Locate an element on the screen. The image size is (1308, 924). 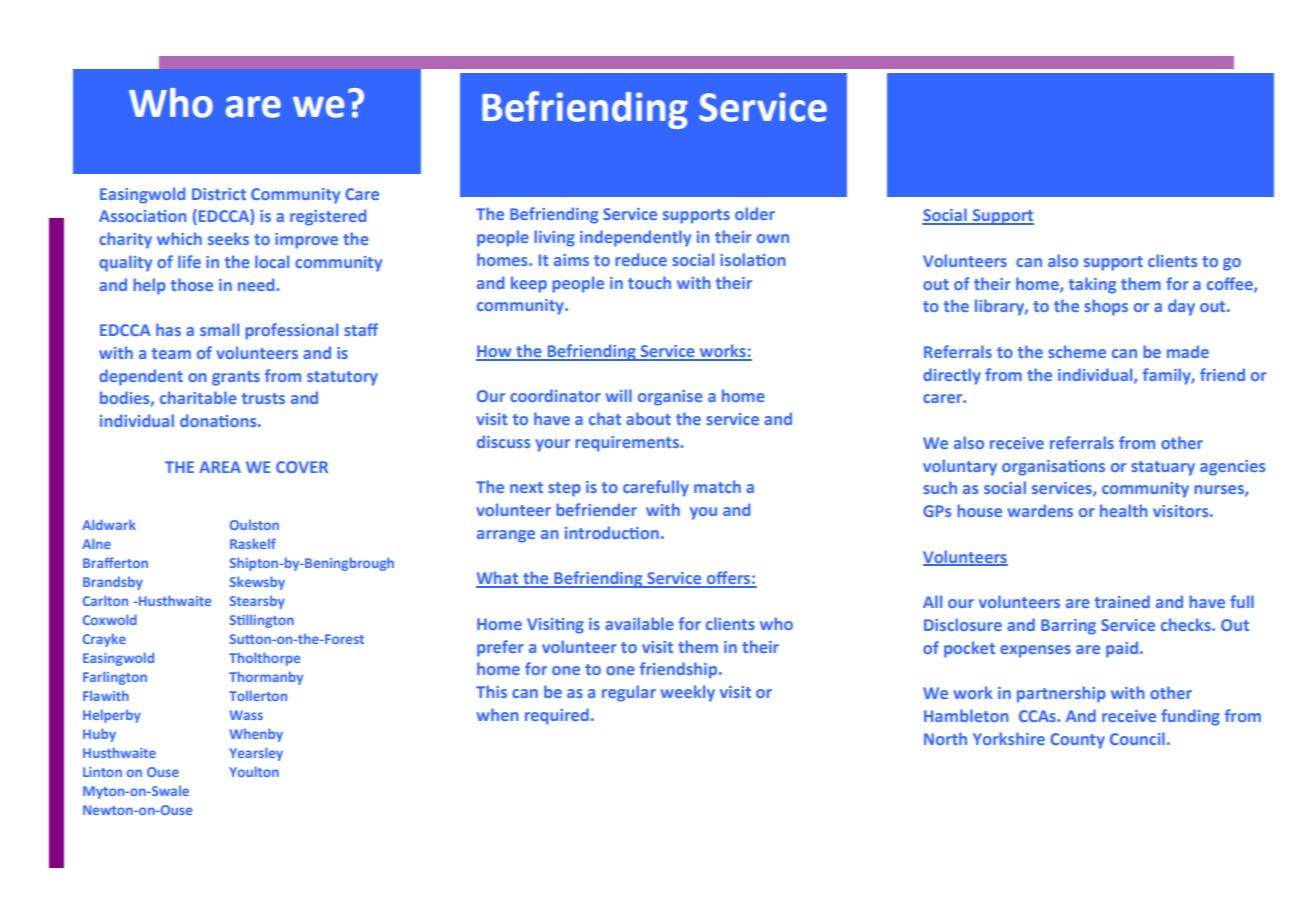
trained is located at coordinates (1122, 601).
